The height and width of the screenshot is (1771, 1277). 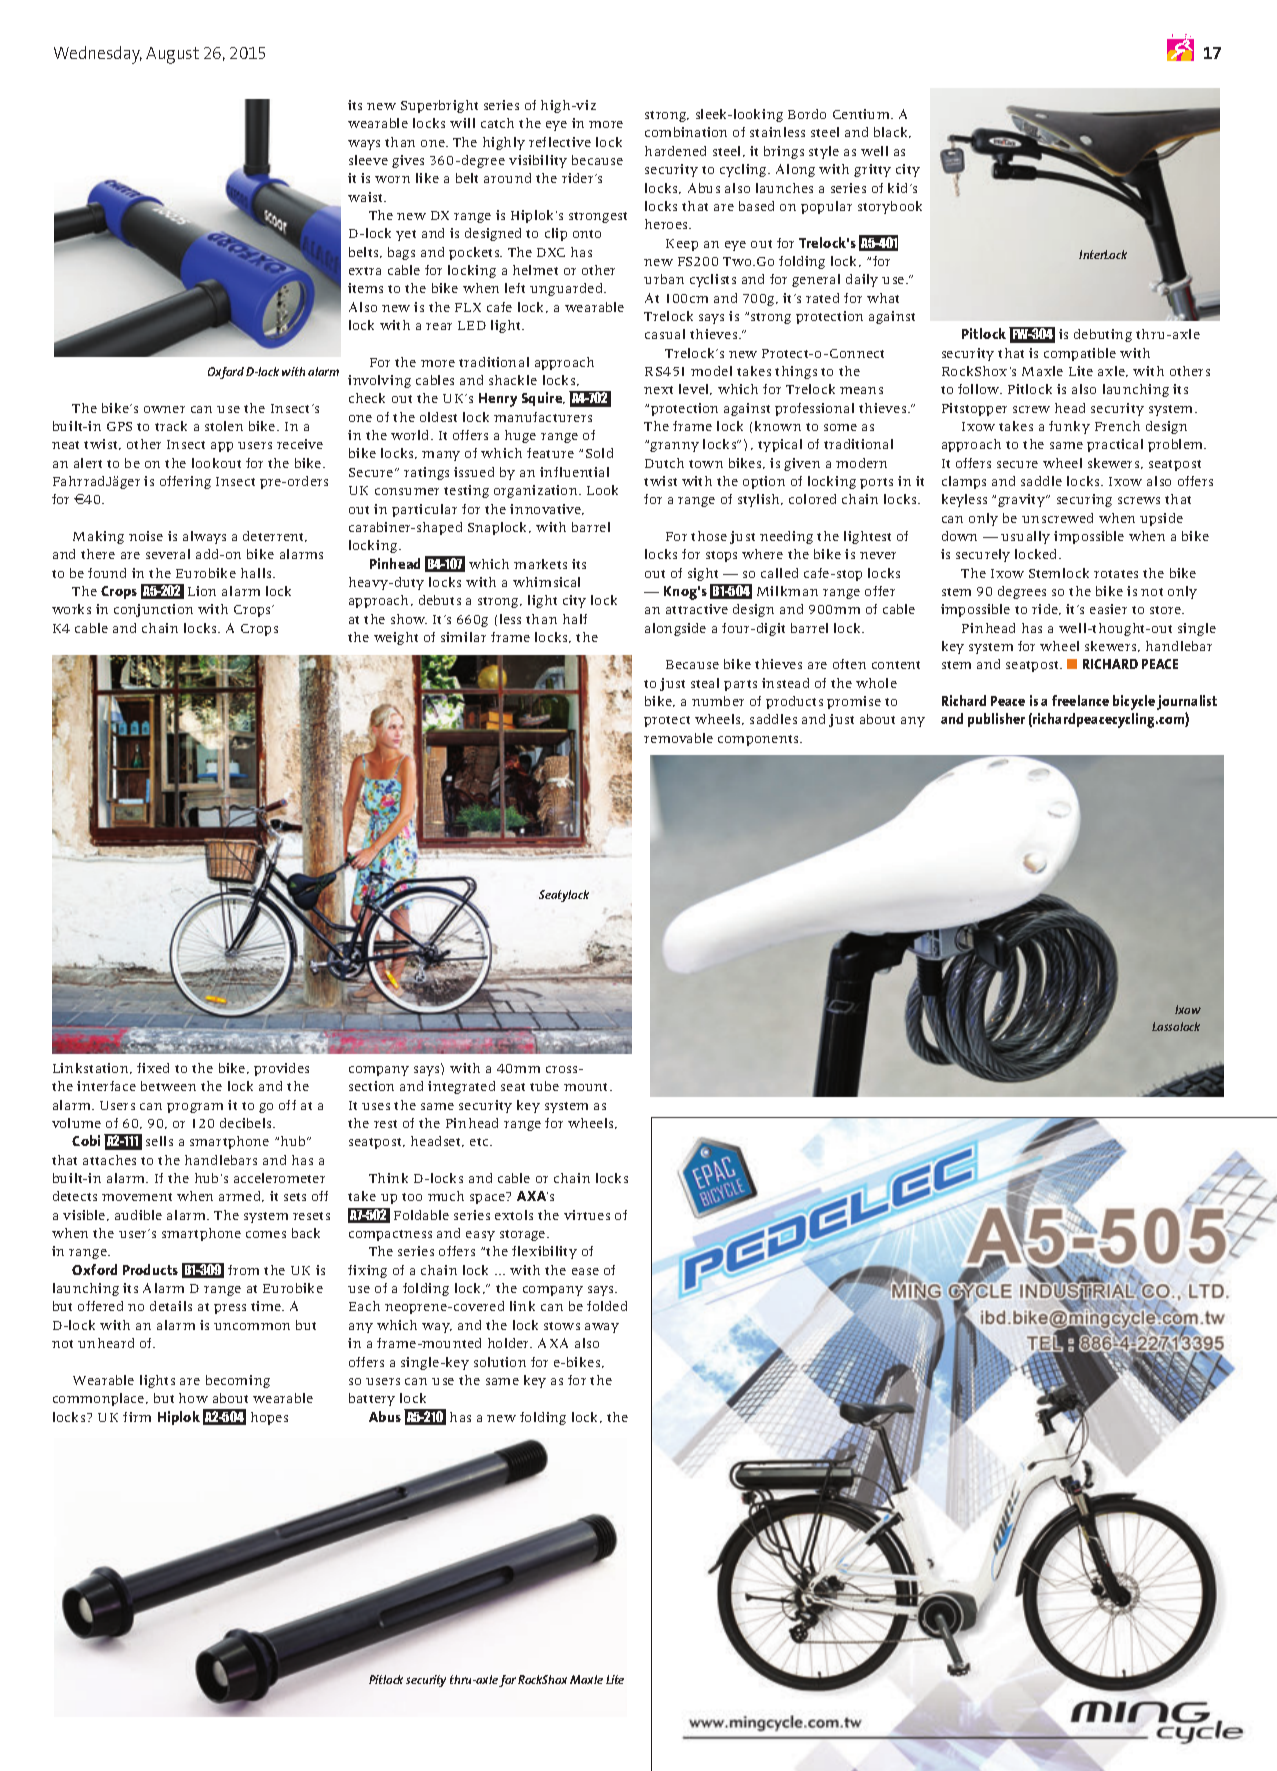 What do you see at coordinates (686, 132) in the screenshot?
I see `combination` at bounding box center [686, 132].
